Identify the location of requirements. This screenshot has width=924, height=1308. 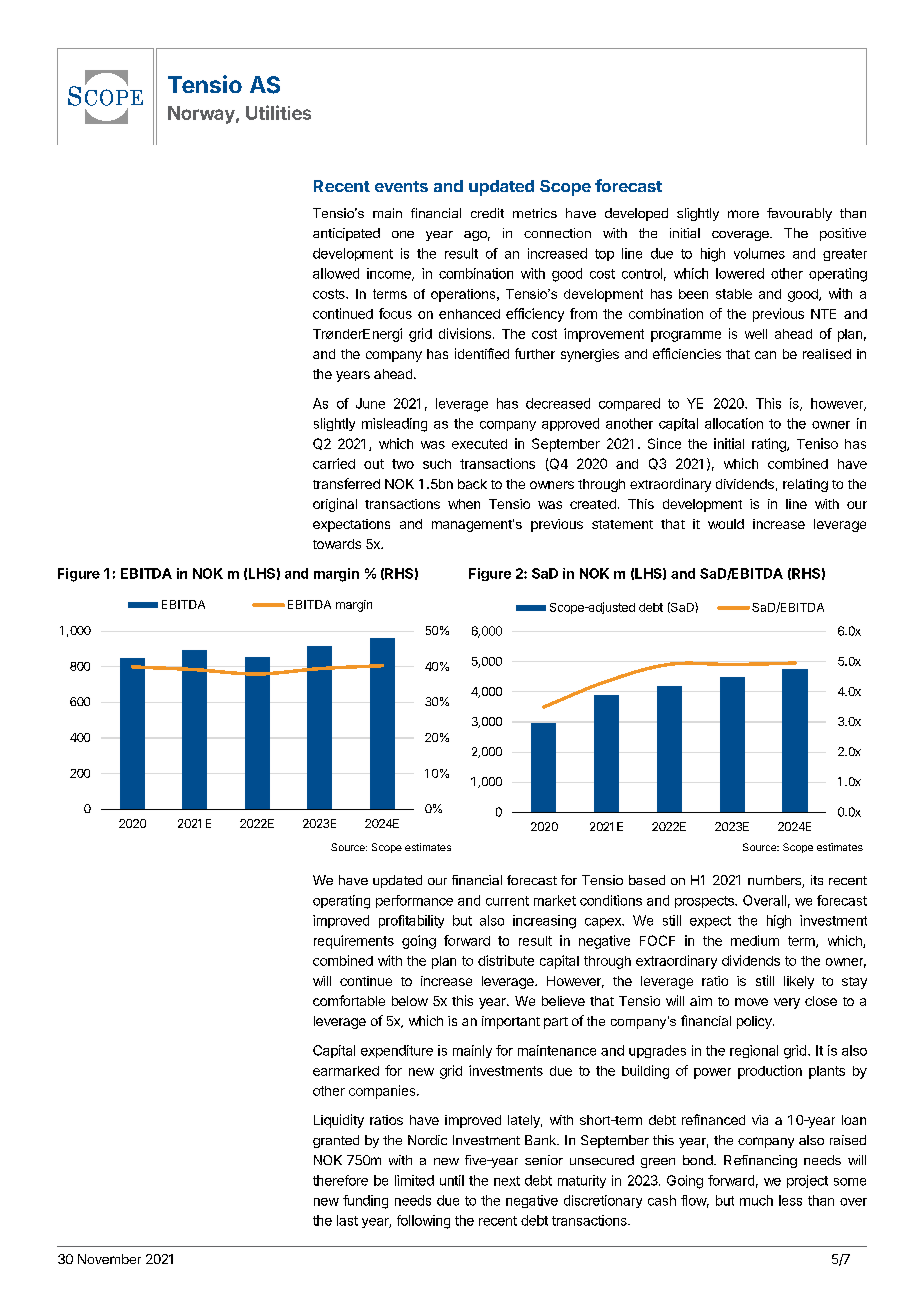
(354, 942).
